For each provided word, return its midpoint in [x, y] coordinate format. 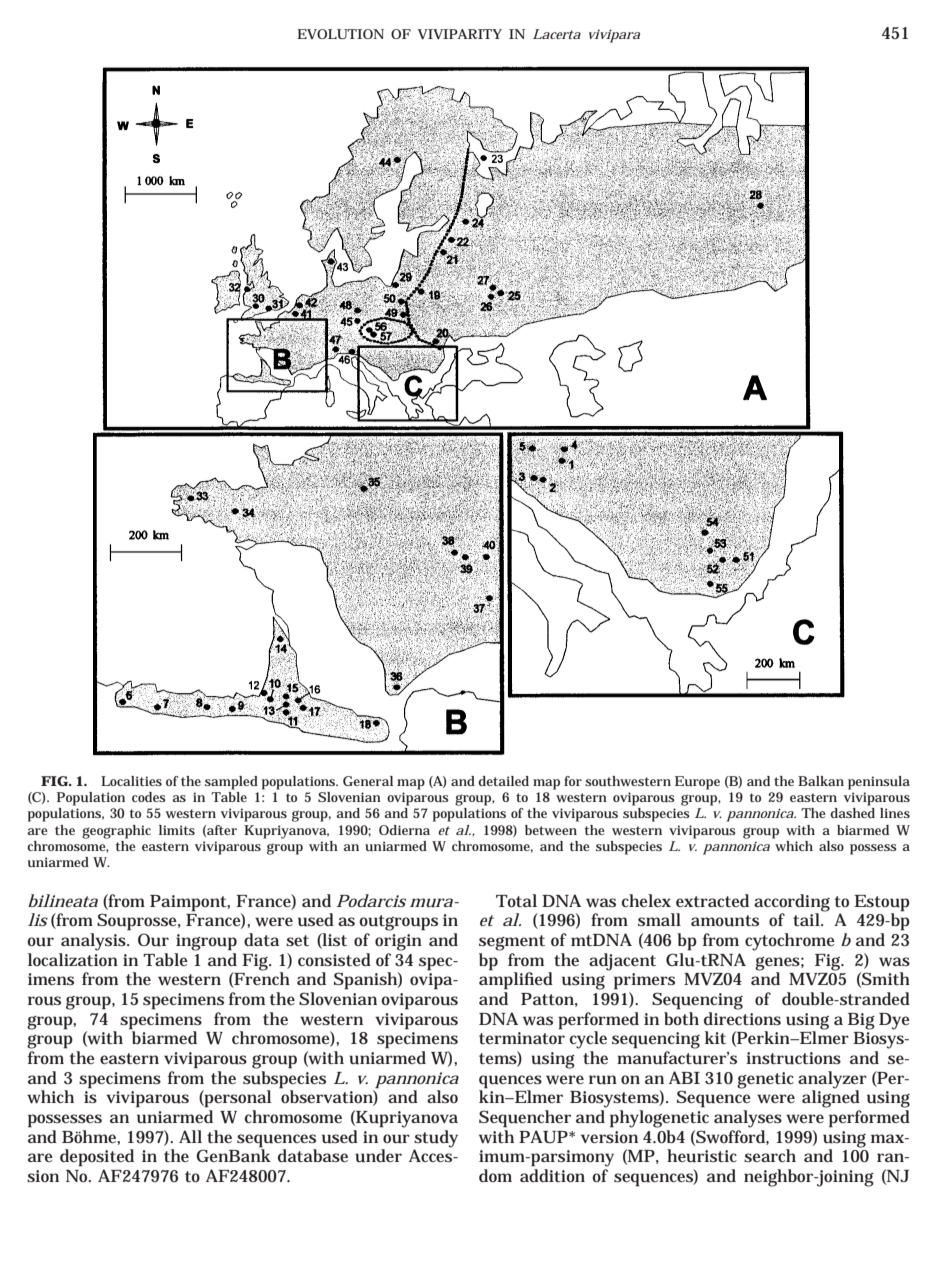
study [436, 1139]
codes [149, 797]
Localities [131, 781]
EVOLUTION [340, 34]
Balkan [821, 781]
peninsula [879, 783]
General [368, 781]
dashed [852, 813]
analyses [748, 1119]
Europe [697, 783]
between [551, 830]
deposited [97, 1158]
